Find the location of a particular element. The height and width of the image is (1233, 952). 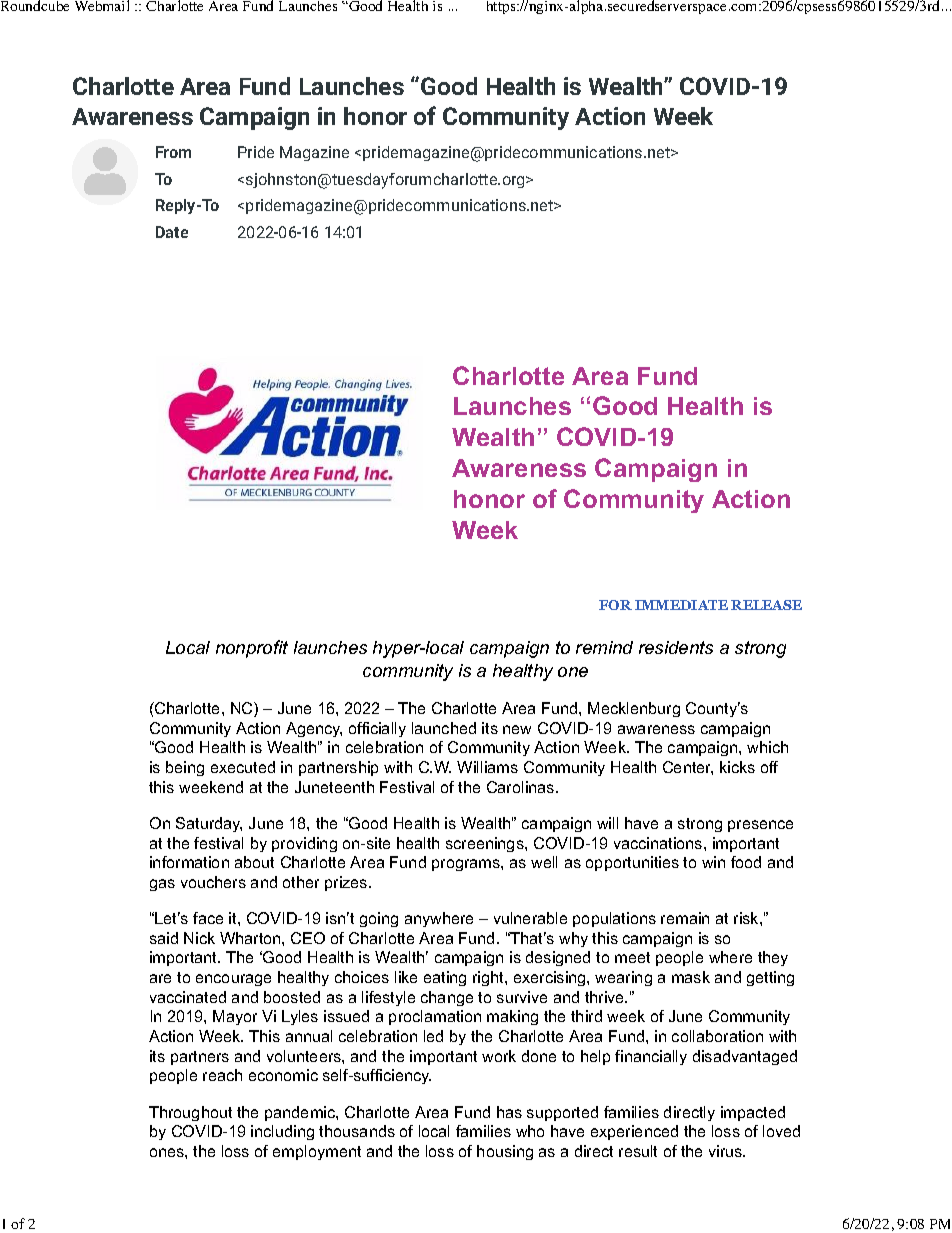

Date is located at coordinates (172, 232).
